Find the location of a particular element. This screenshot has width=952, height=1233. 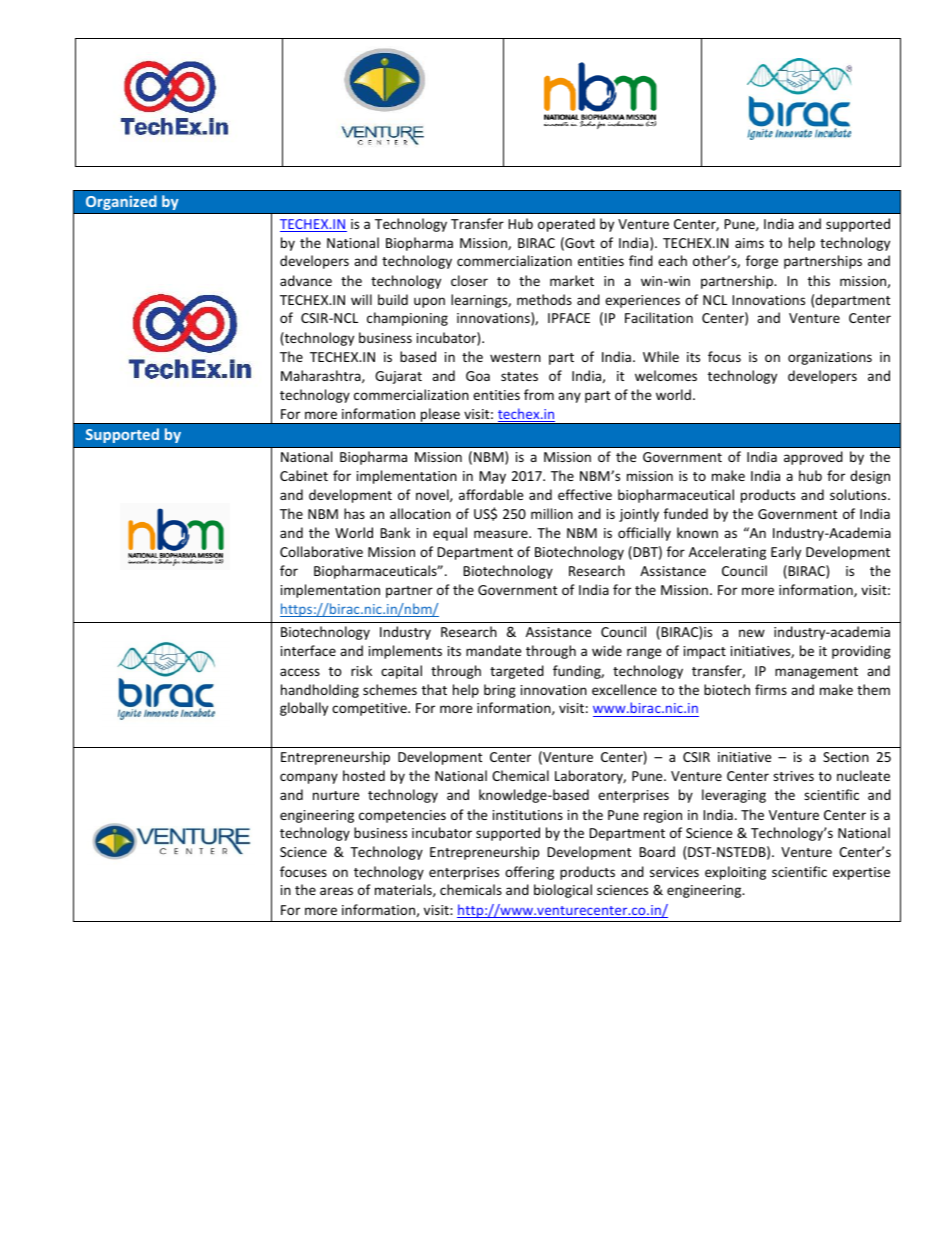

Early is located at coordinates (786, 553).
